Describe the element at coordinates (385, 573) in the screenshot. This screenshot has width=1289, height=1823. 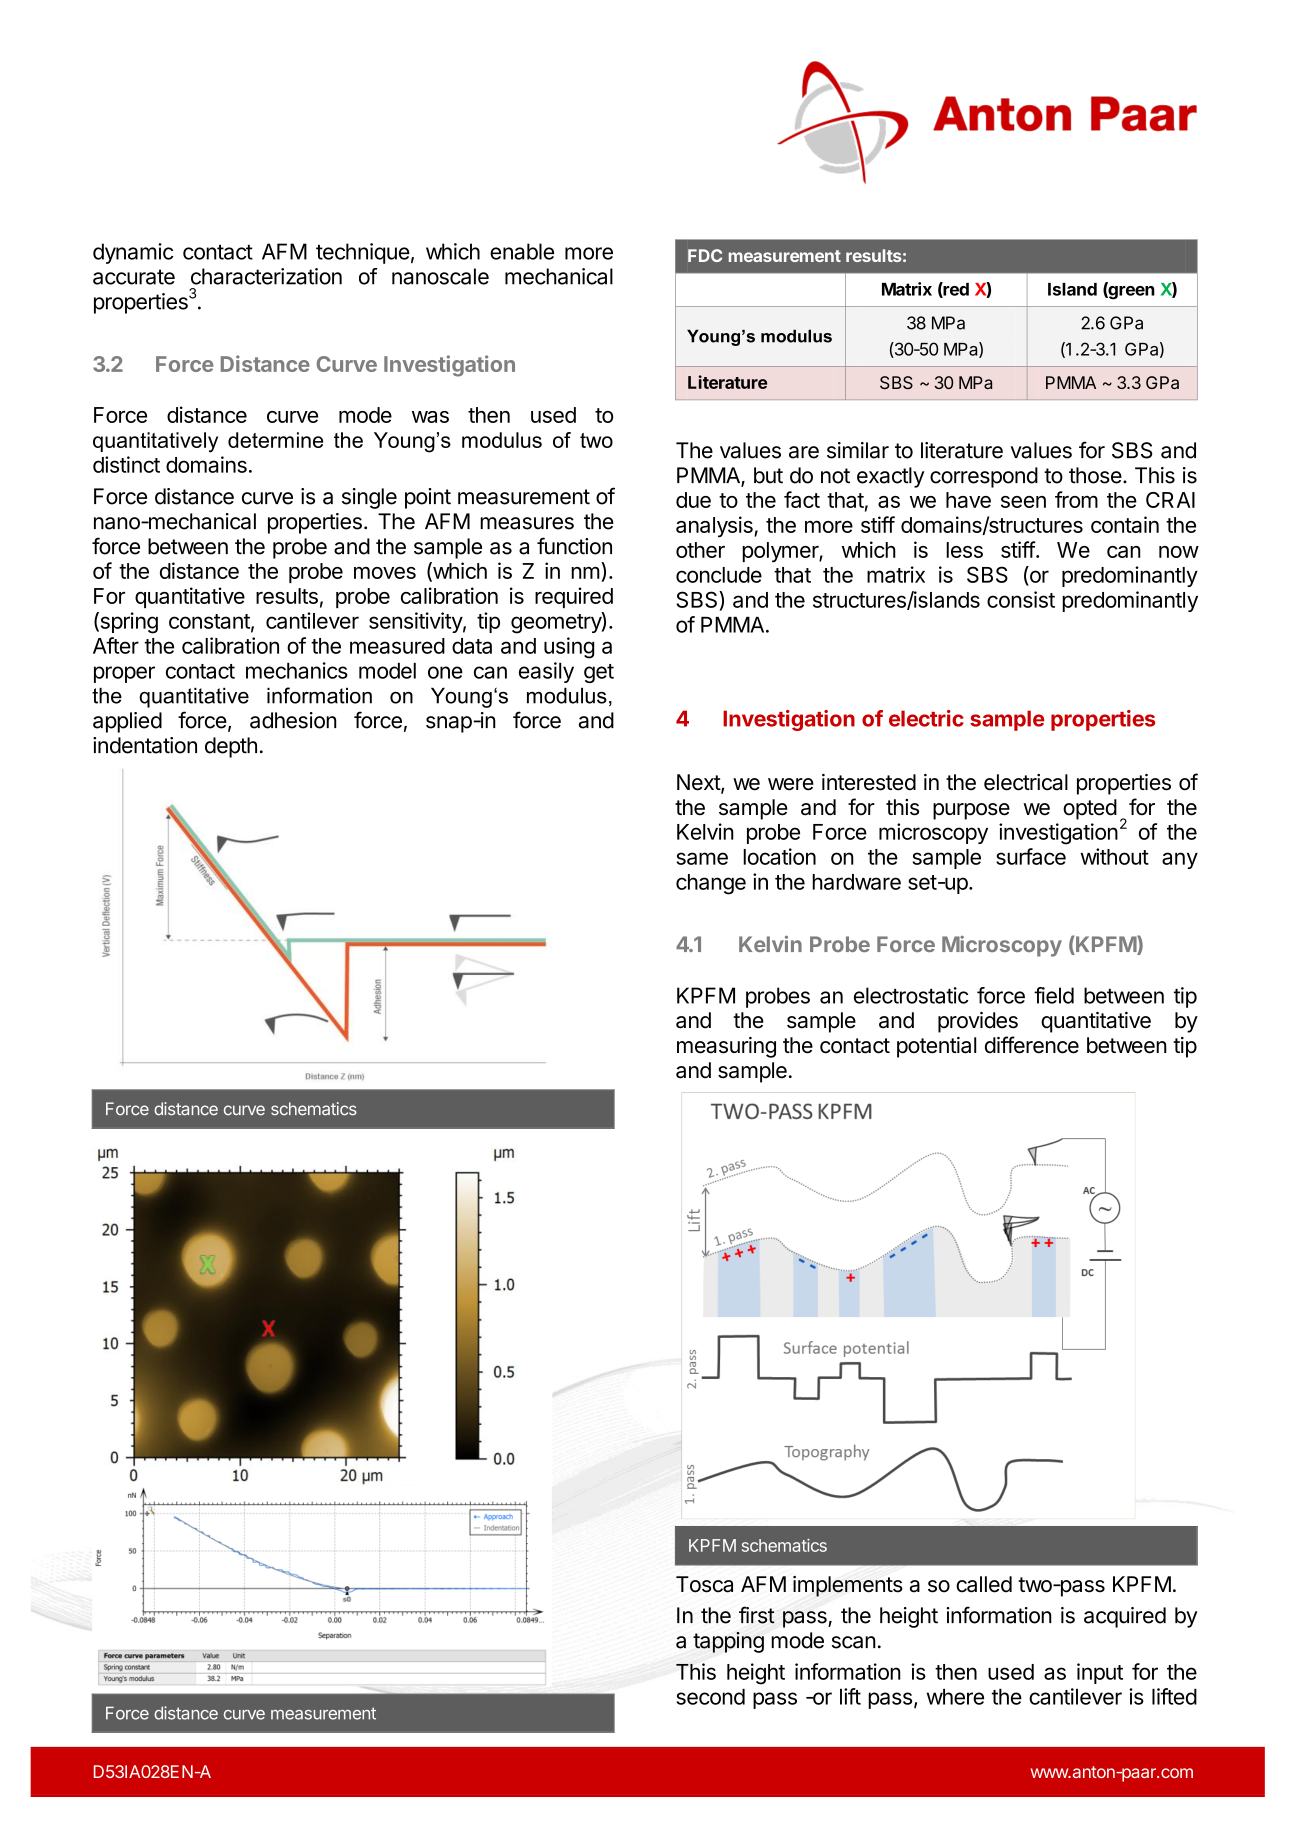
I see `moves` at that location.
